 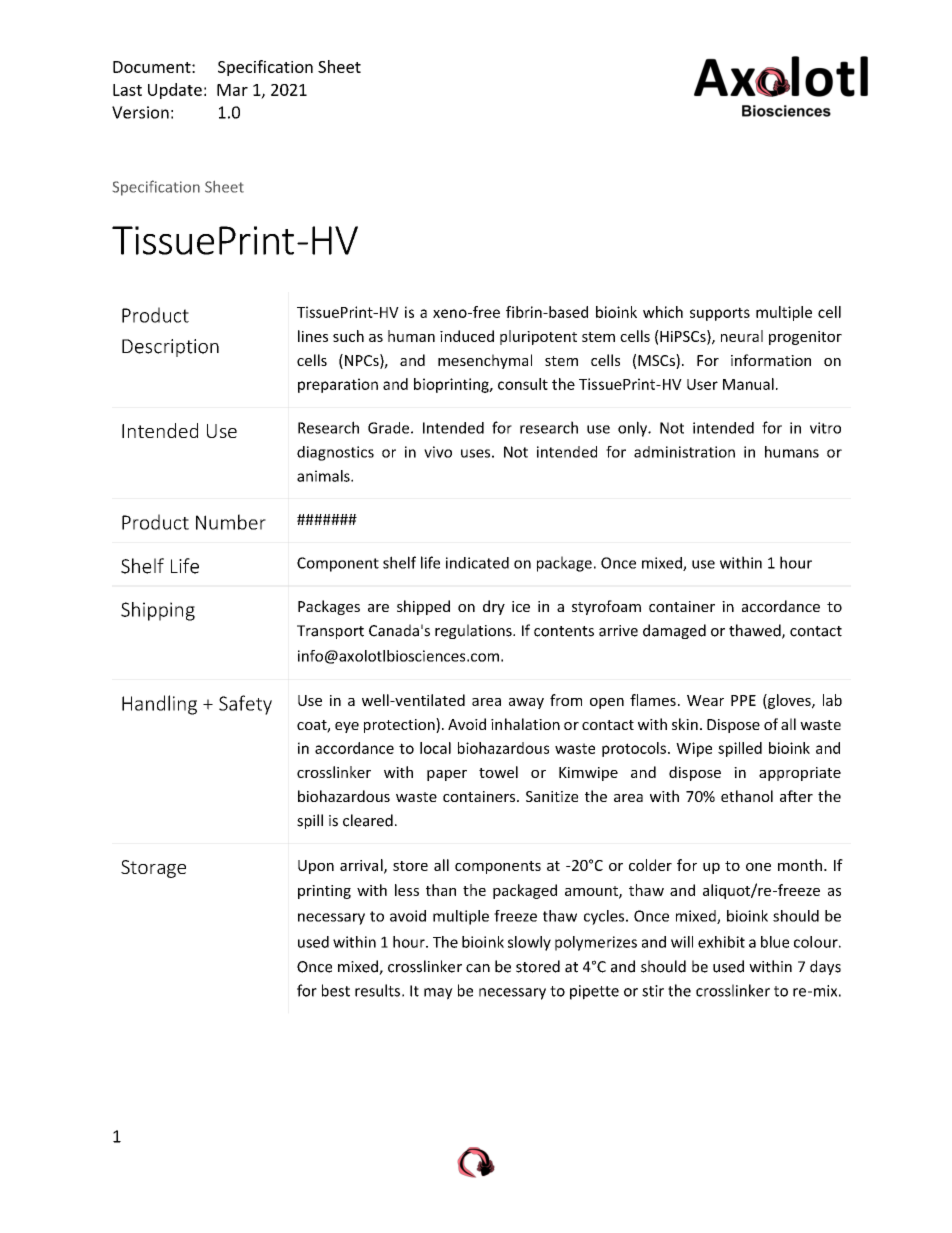 I want to click on Update, so click(x=175, y=91).
